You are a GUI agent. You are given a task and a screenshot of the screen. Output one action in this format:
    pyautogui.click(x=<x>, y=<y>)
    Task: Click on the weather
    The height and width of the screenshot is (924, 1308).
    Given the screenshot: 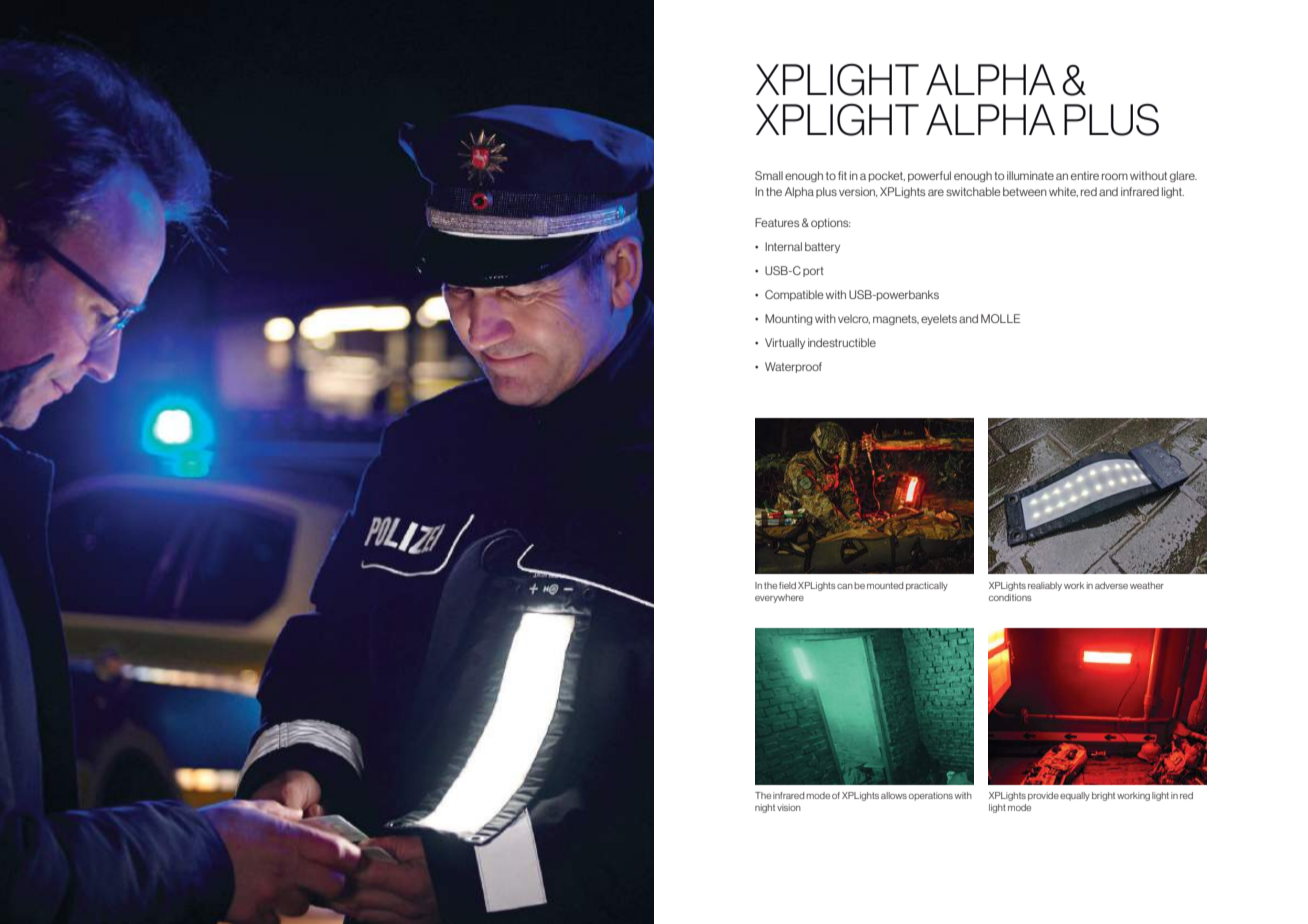 What is the action you would take?
    pyautogui.click(x=1147, y=585)
